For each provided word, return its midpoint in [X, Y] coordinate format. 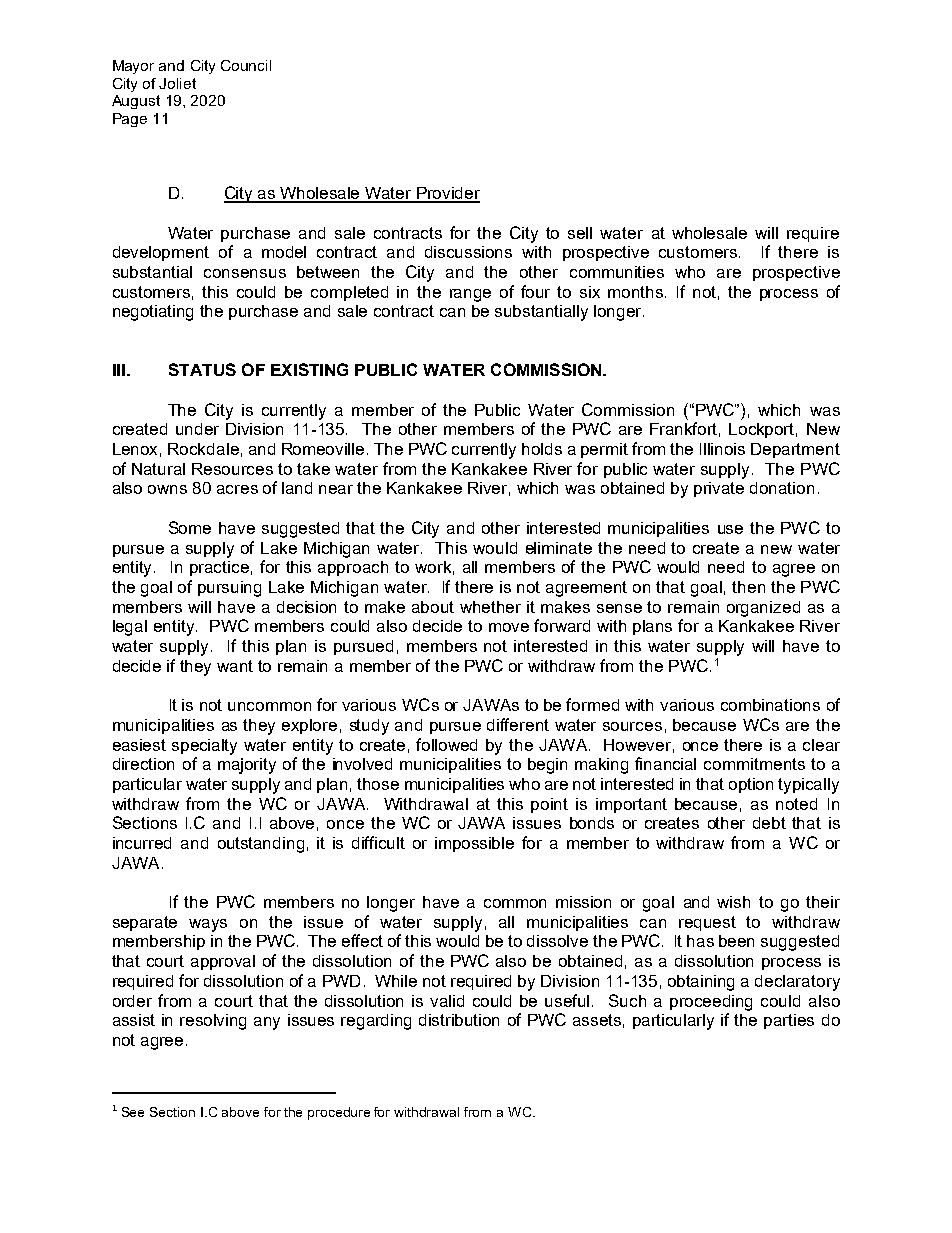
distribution [459, 1020]
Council [246, 65]
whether [490, 607]
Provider [447, 194]
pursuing [229, 589]
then [748, 587]
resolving [213, 1022]
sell [580, 233]
